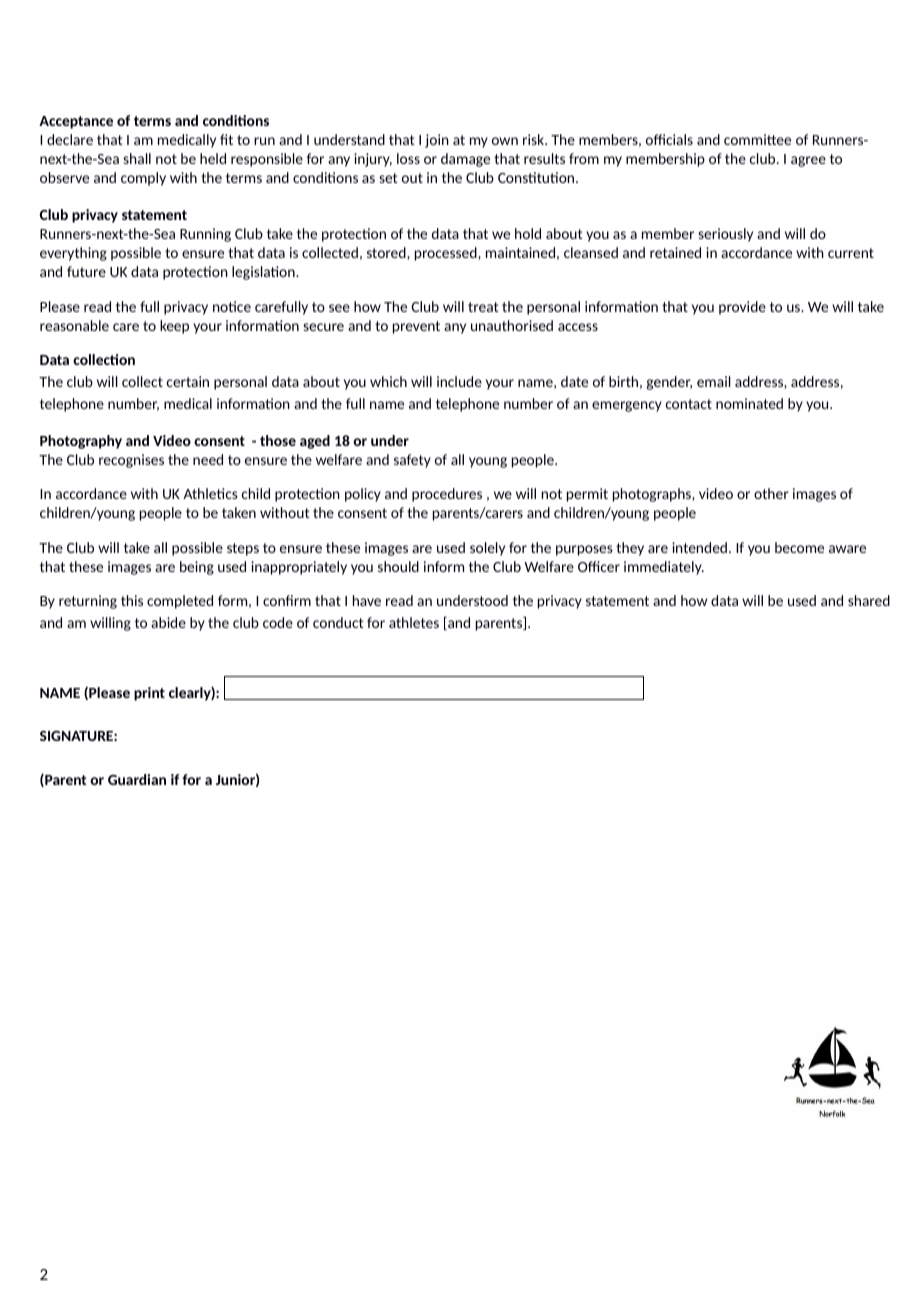 The height and width of the screenshot is (1308, 924). Describe the element at coordinates (414, 622) in the screenshot. I see `athletes` at that location.
